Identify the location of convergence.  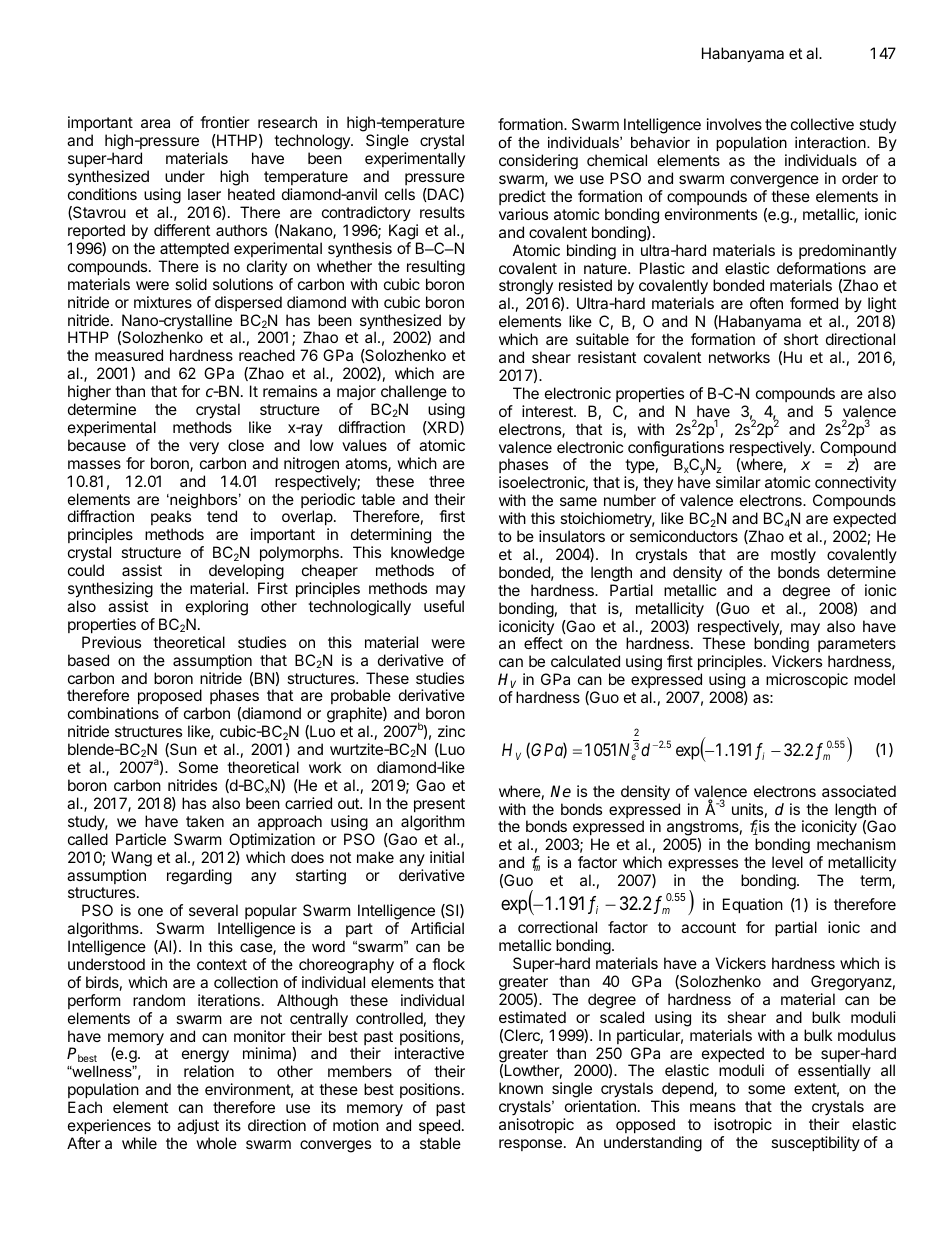
(774, 181).
